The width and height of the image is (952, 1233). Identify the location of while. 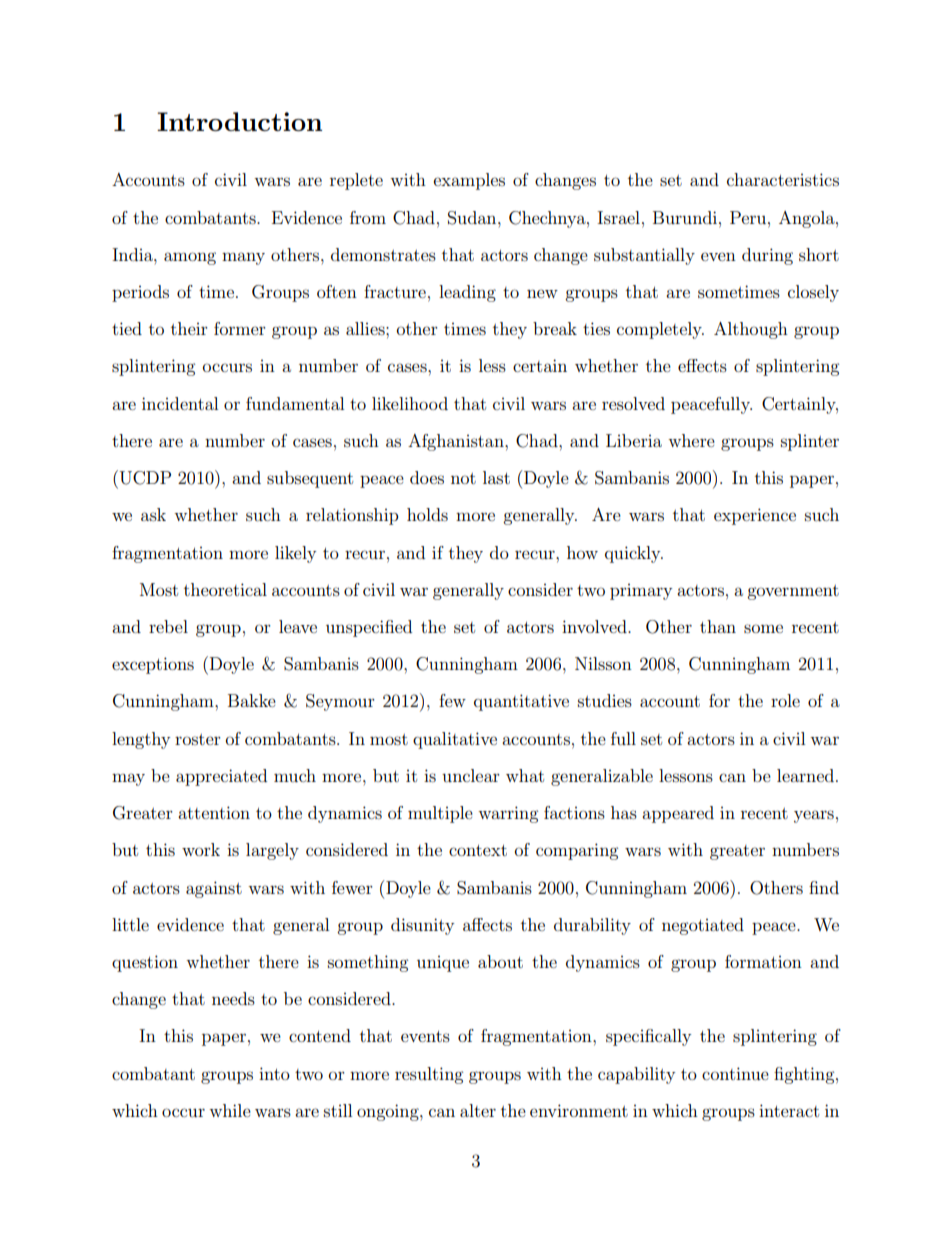
(230, 1110).
